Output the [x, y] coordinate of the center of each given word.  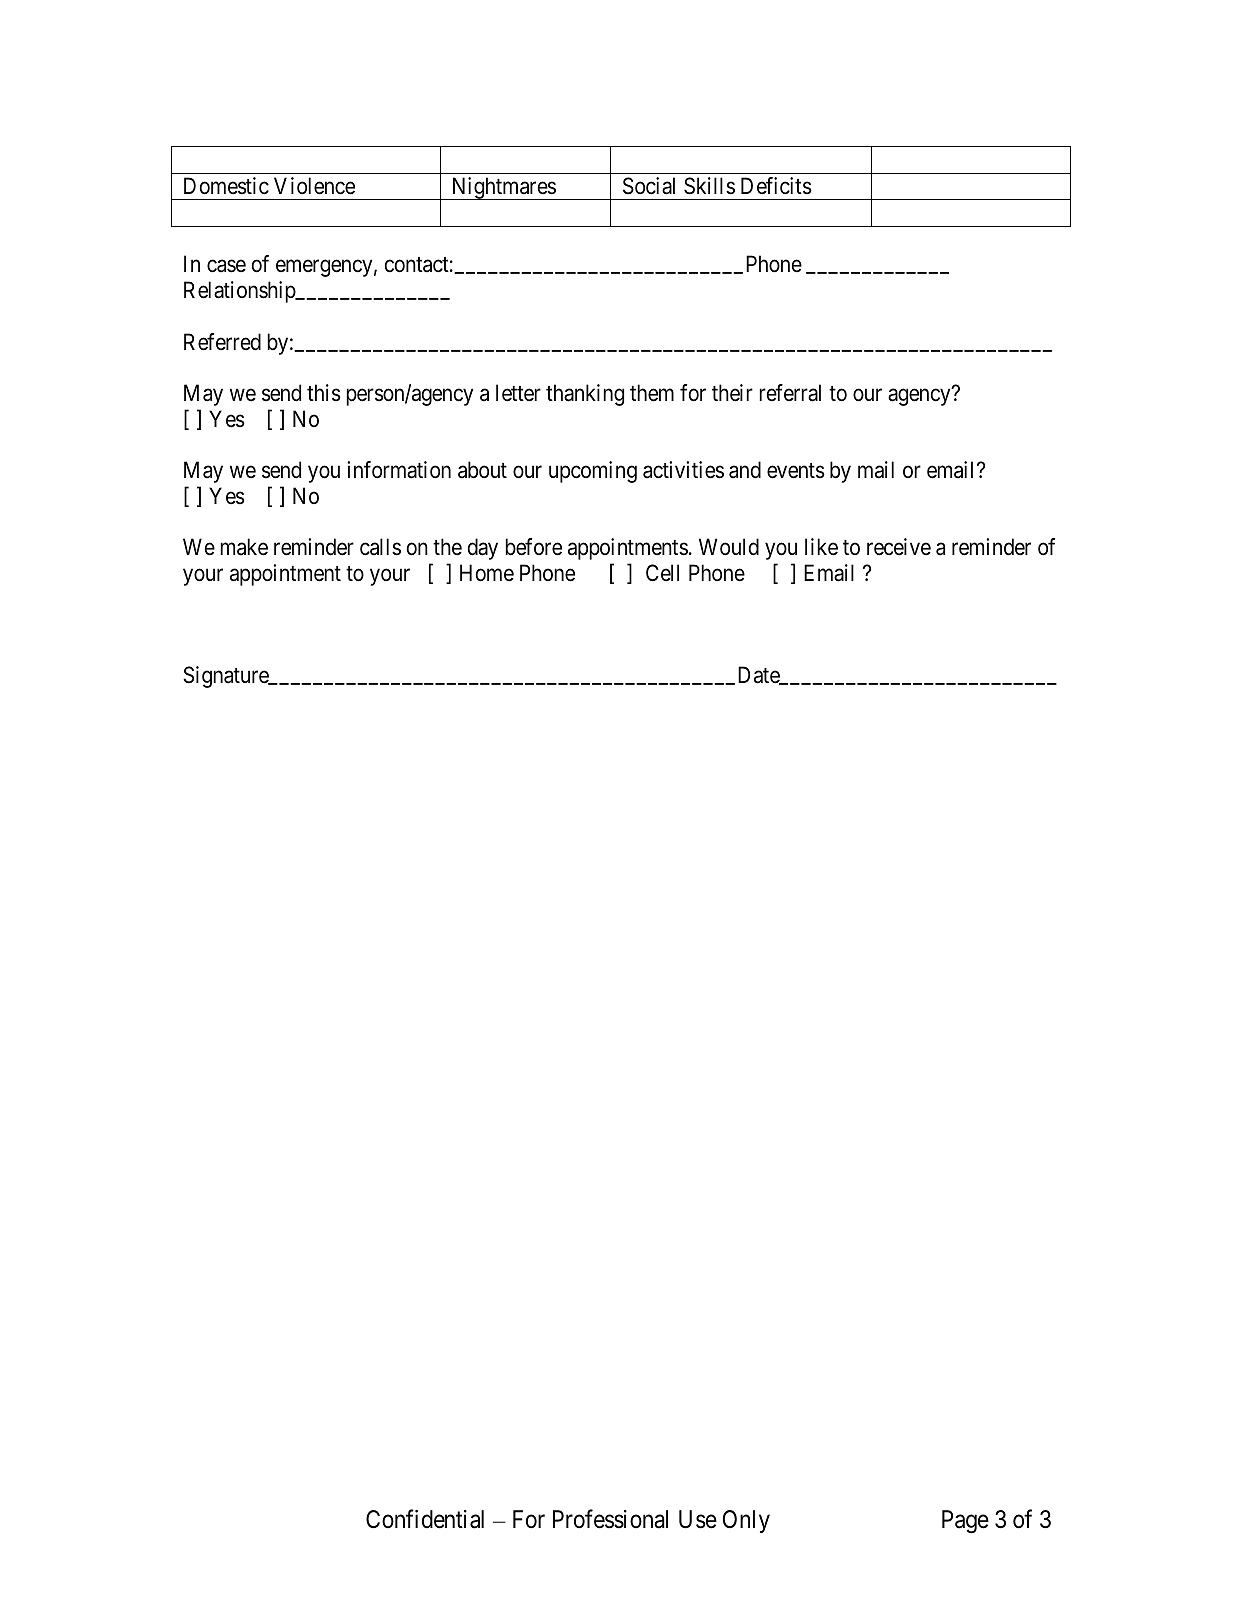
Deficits [776, 186]
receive [899, 547]
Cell [662, 573]
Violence [314, 186]
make [244, 547]
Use [698, 1519]
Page [965, 1522]
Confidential [425, 1519]
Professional [610, 1519]
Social [649, 186]
